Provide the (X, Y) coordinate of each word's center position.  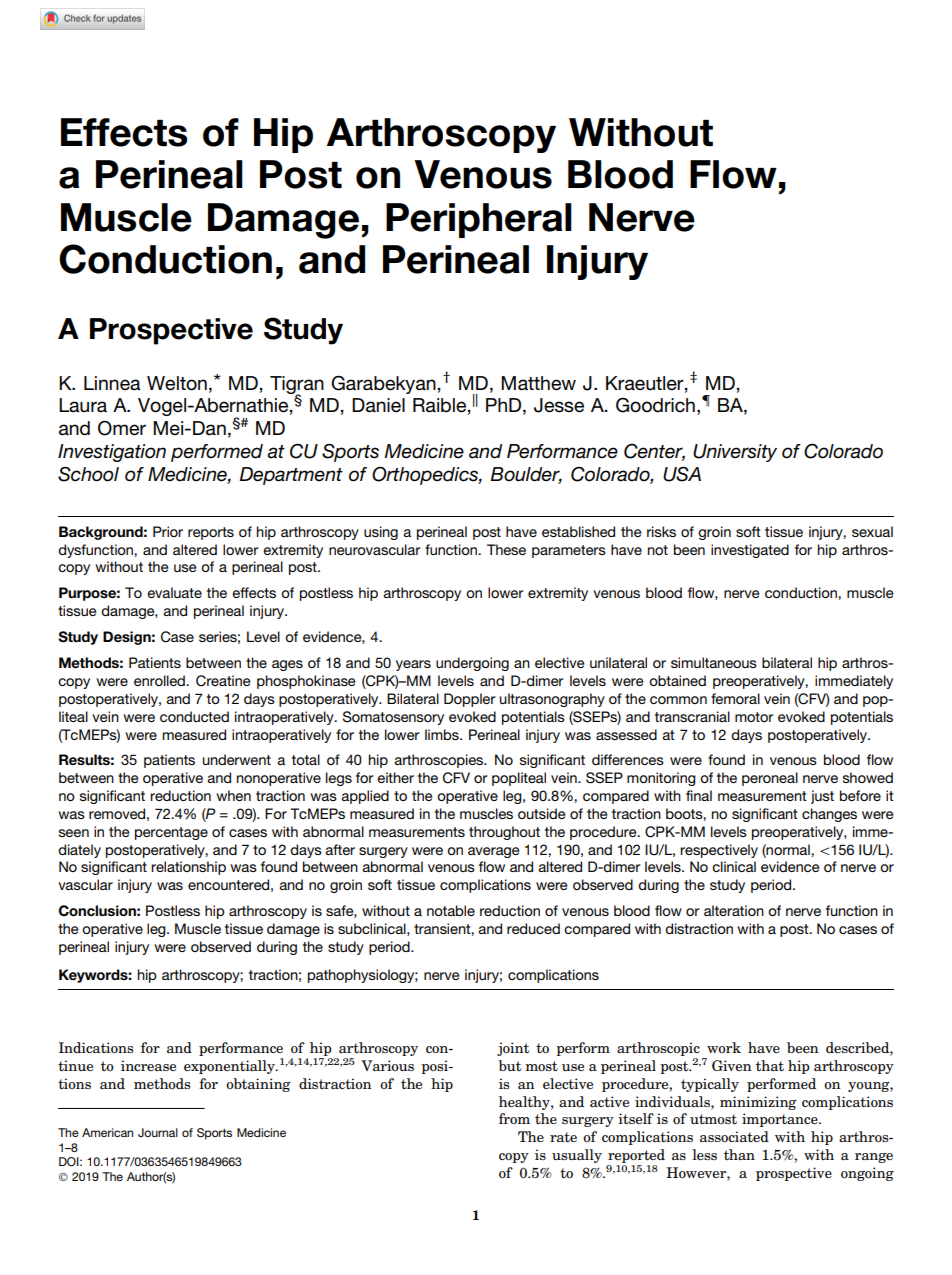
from (514, 1119)
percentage (171, 833)
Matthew (538, 383)
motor (754, 717)
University (735, 453)
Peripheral (479, 220)
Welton (177, 383)
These (506, 549)
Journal (158, 1132)
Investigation (112, 453)
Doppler (470, 700)
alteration (734, 910)
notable (451, 910)
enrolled (160, 680)
